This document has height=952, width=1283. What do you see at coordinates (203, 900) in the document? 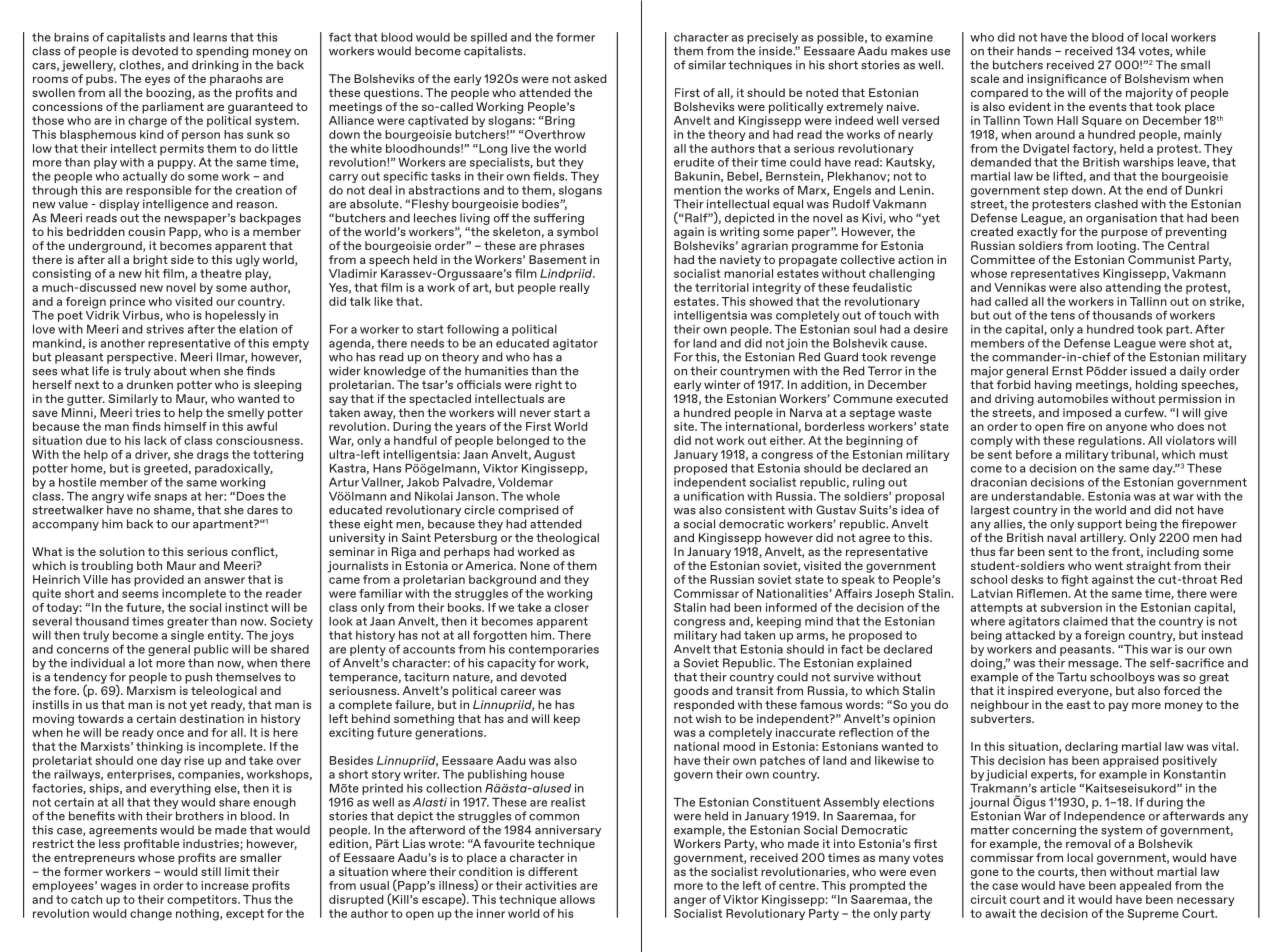
I see `competitors` at bounding box center [203, 900].
